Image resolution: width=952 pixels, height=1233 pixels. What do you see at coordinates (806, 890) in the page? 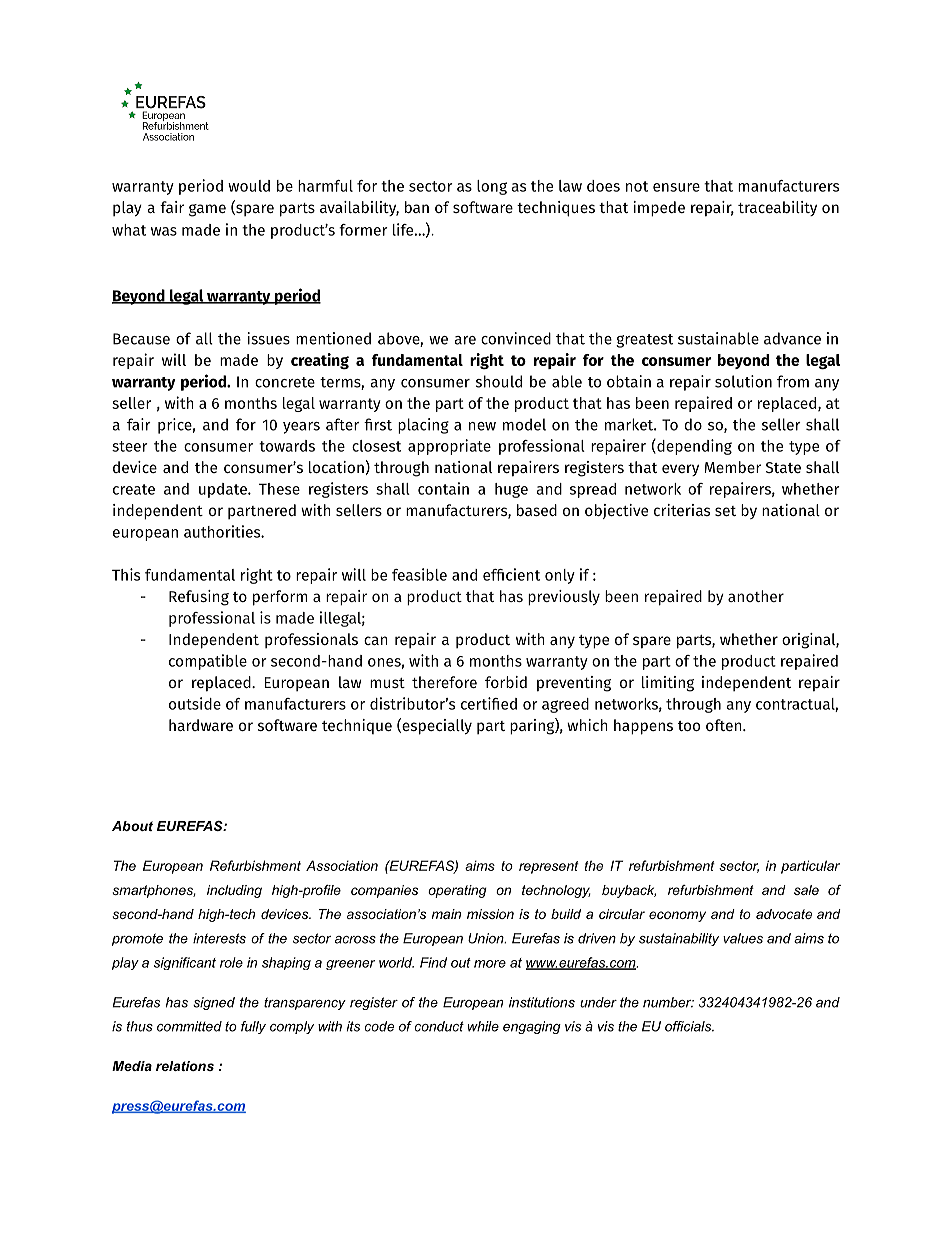
I see `sale` at bounding box center [806, 890].
